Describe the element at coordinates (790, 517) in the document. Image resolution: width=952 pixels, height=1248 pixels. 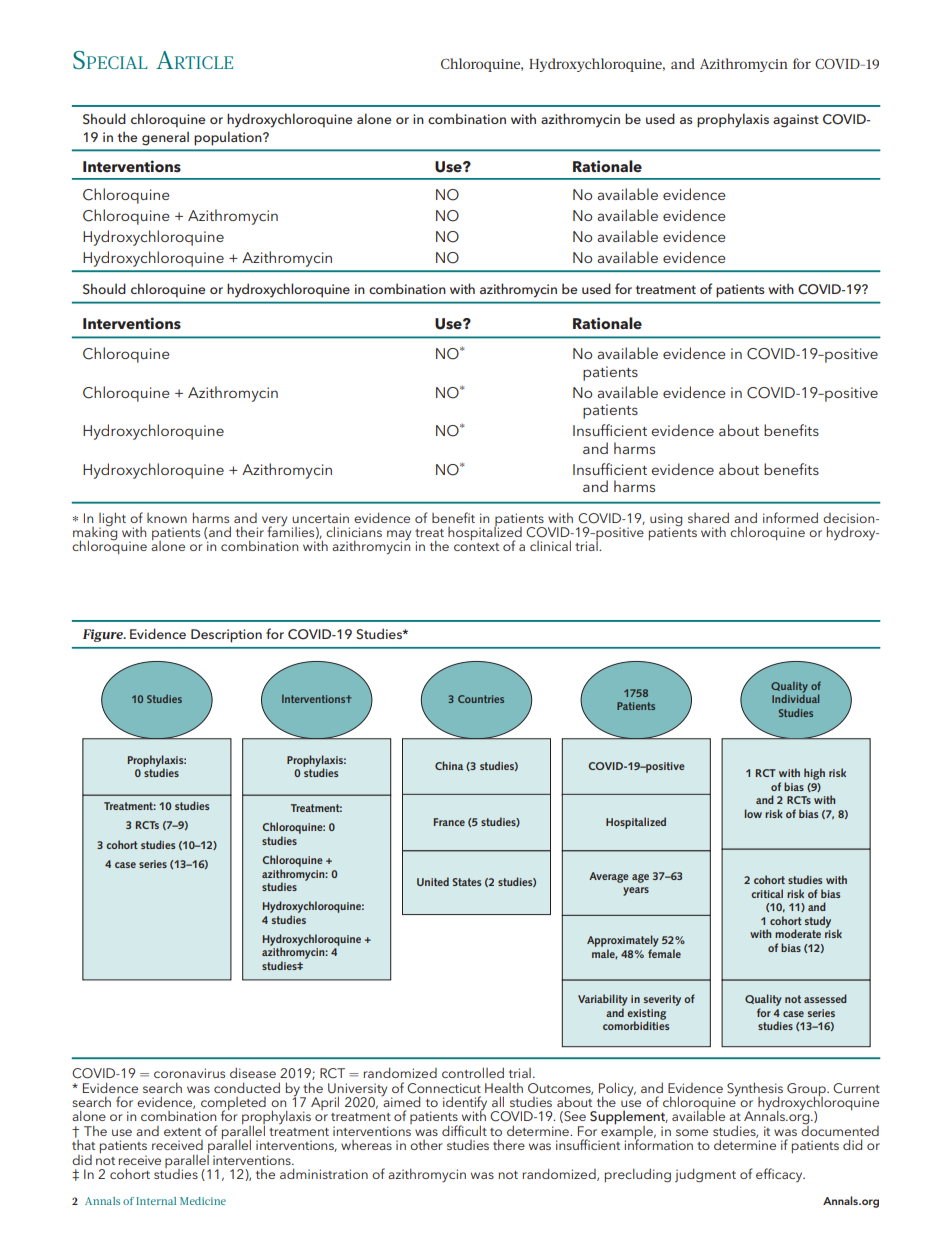
I see `informed` at that location.
